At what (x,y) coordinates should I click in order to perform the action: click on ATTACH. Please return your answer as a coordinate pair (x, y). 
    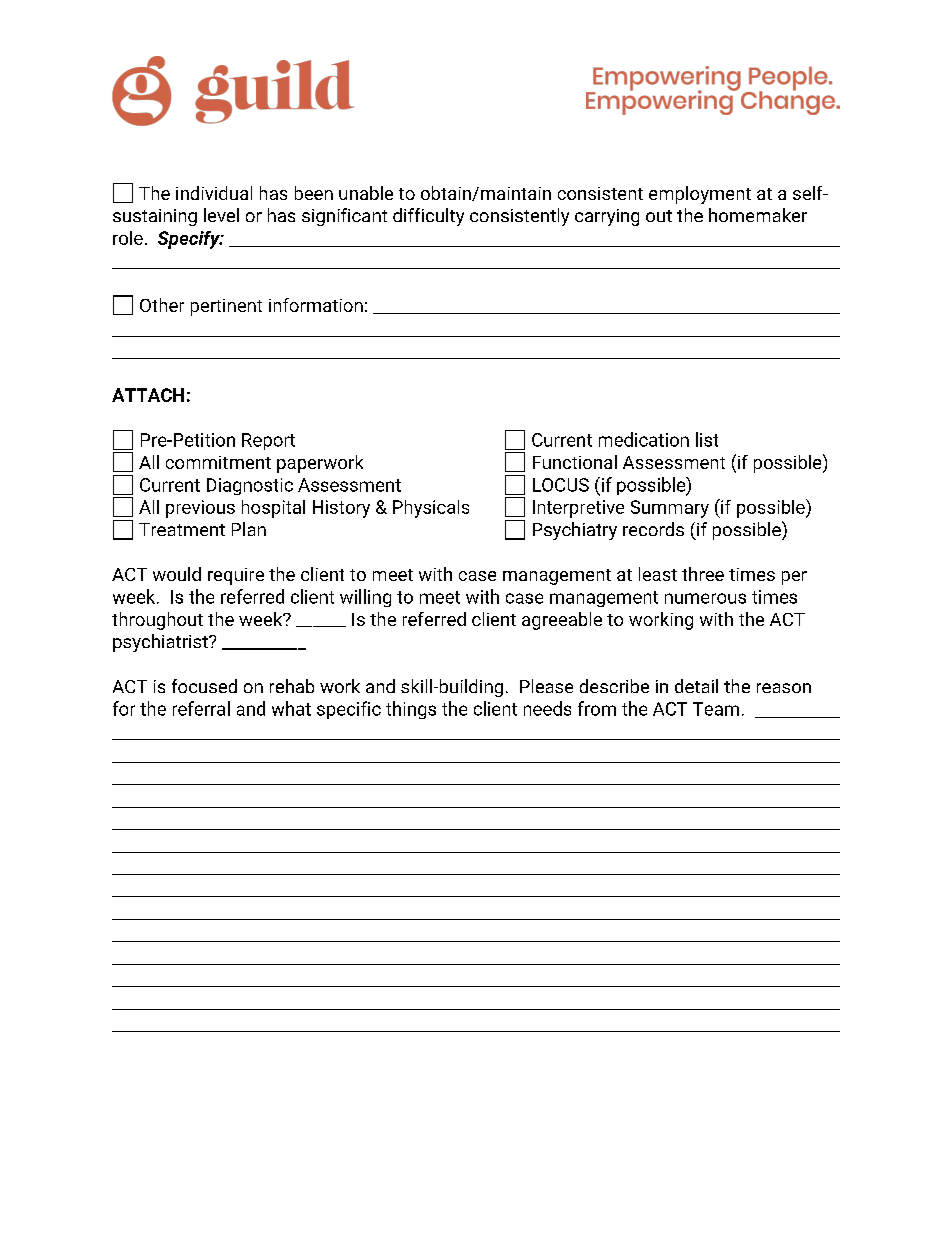
    Looking at the image, I should click on (148, 395).
